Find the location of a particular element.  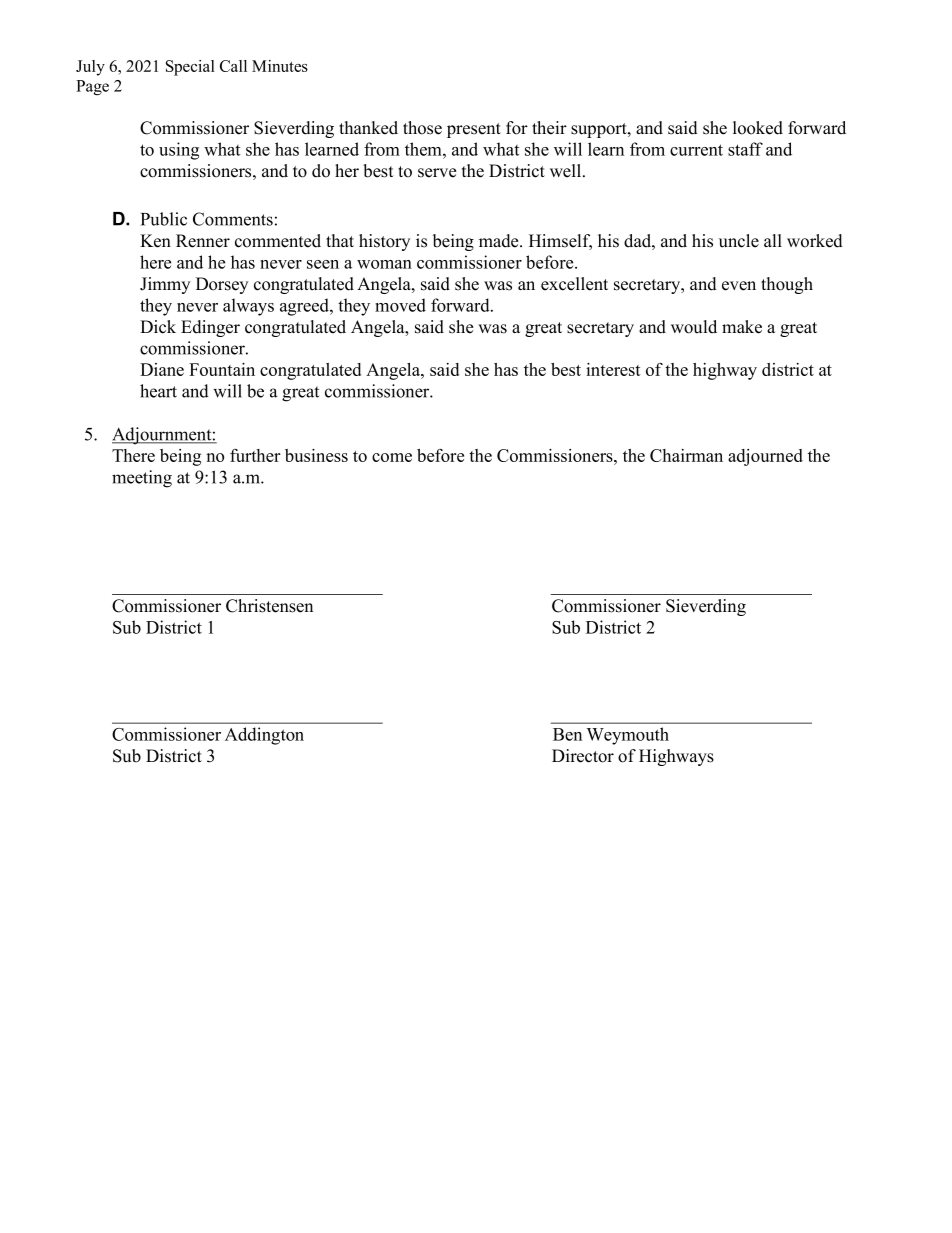

looked is located at coordinates (758, 128).
